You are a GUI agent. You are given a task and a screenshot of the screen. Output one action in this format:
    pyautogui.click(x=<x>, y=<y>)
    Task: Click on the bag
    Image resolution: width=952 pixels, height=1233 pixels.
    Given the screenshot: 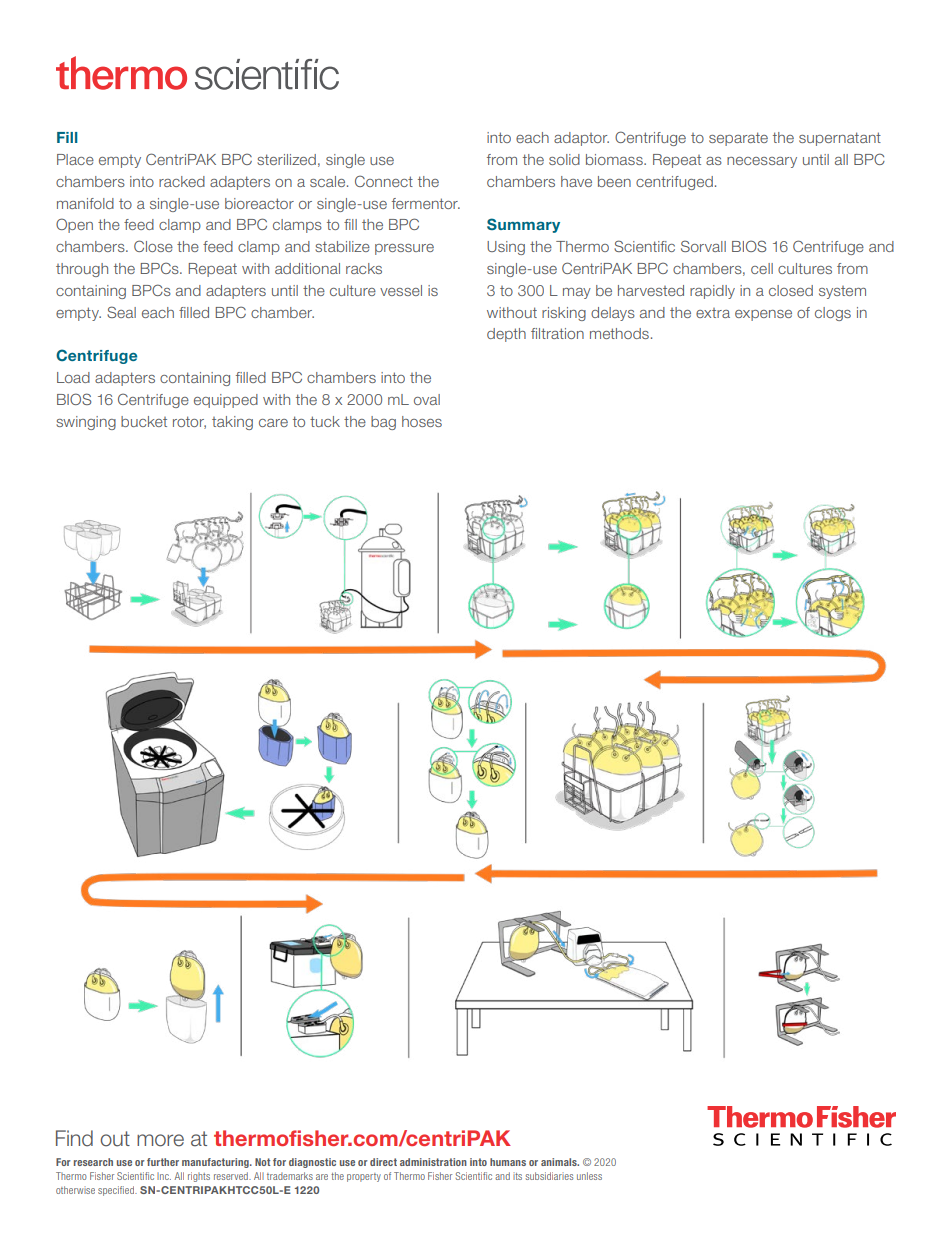 What is the action you would take?
    pyautogui.click(x=383, y=423)
